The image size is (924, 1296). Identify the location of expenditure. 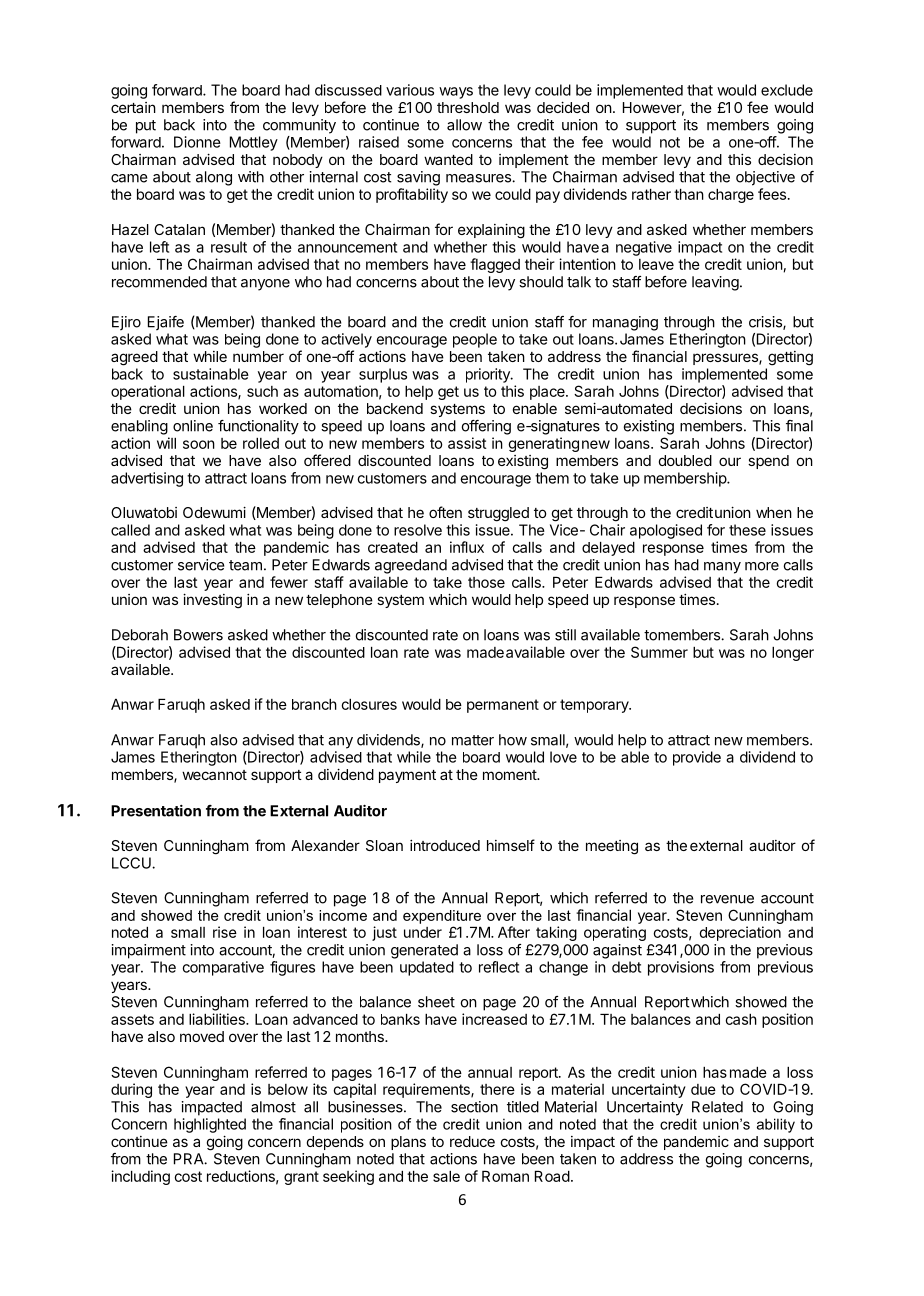
(442, 917).
